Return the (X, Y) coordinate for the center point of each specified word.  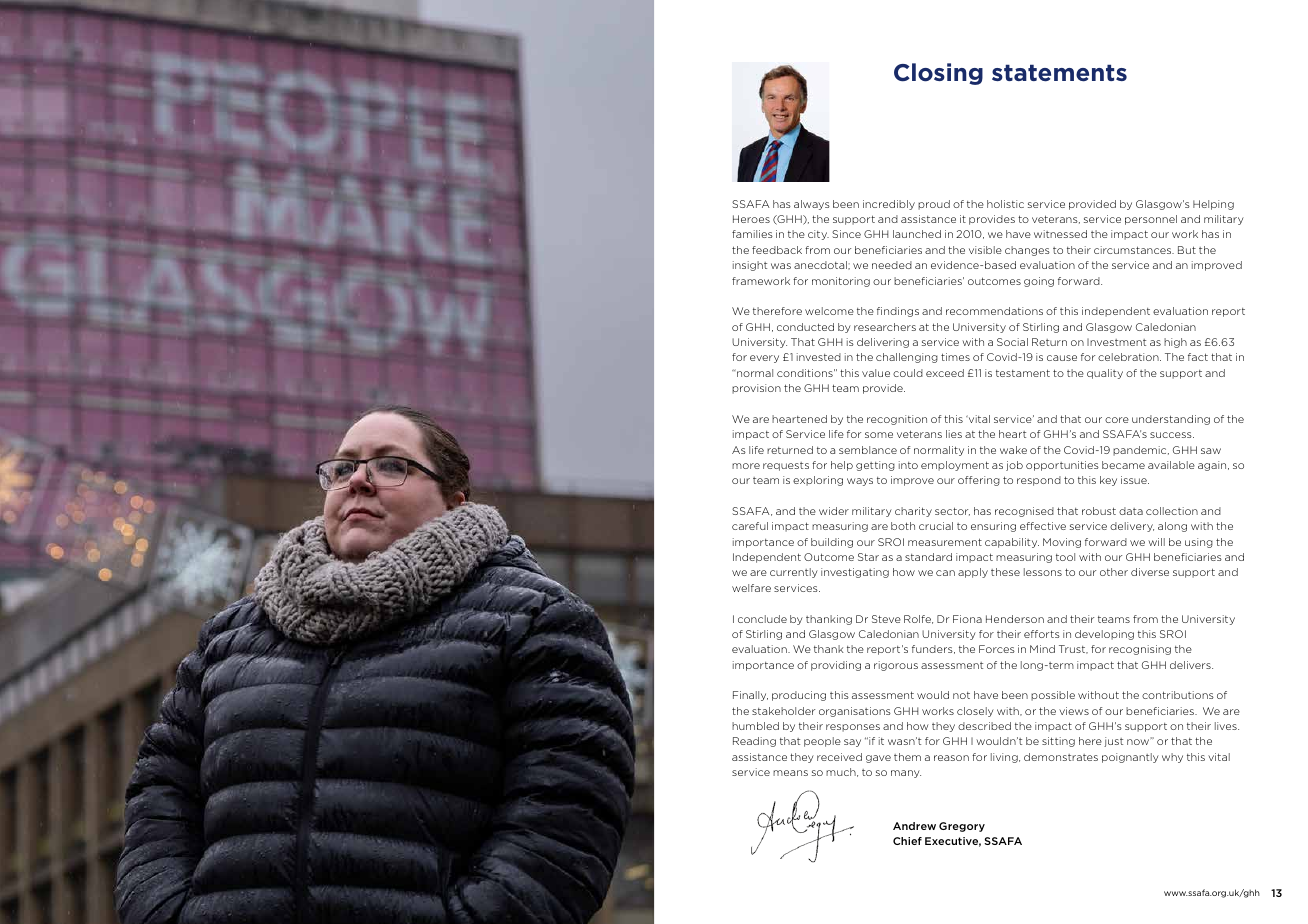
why (1172, 758)
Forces (997, 649)
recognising (1140, 650)
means (790, 773)
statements (1059, 73)
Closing (938, 74)
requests (786, 466)
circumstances (1133, 250)
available (1171, 465)
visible (985, 250)
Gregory (962, 827)
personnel (1151, 220)
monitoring (841, 282)
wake (1013, 450)
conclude (762, 619)
